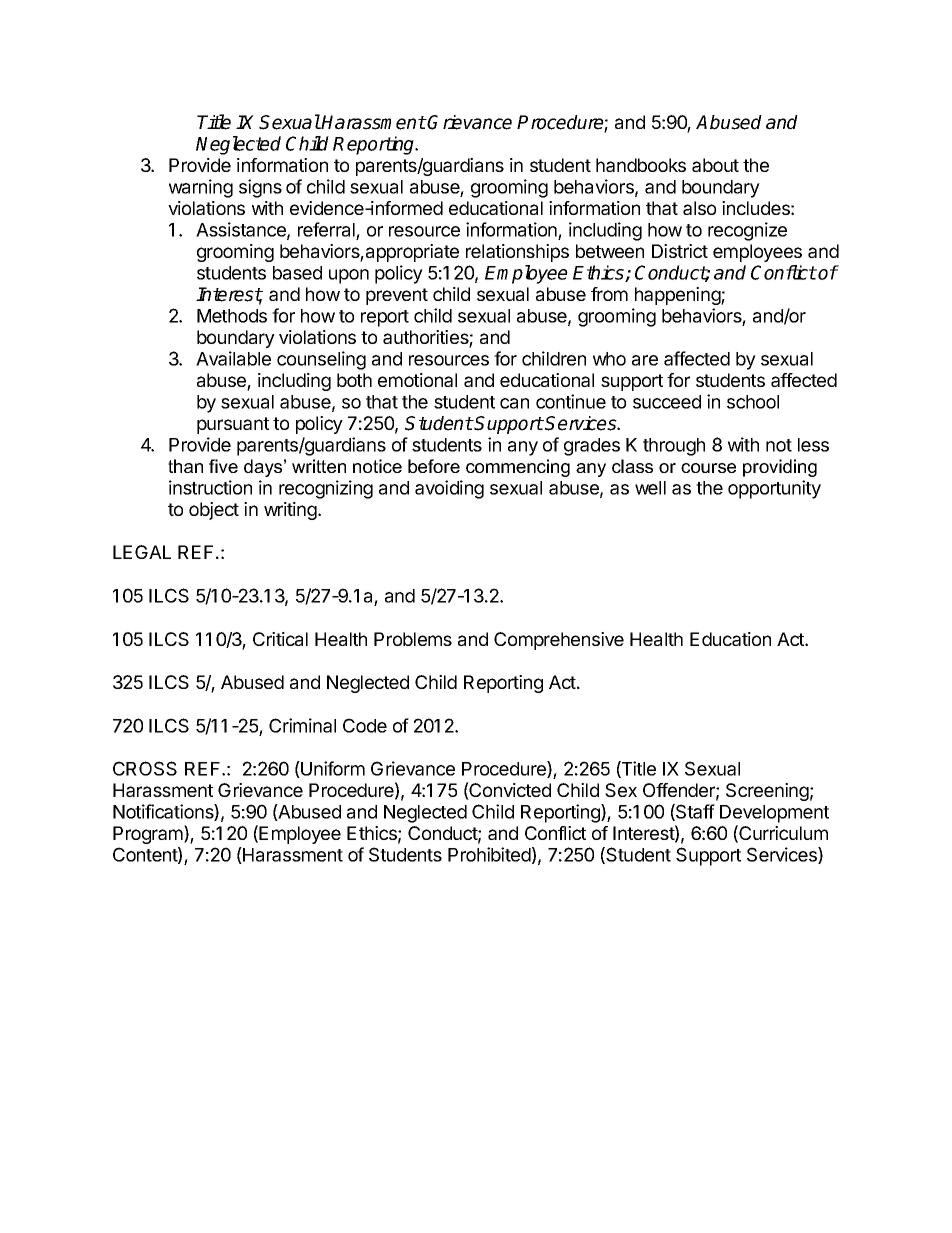  What do you see at coordinates (753, 402) in the image?
I see `school` at bounding box center [753, 402].
